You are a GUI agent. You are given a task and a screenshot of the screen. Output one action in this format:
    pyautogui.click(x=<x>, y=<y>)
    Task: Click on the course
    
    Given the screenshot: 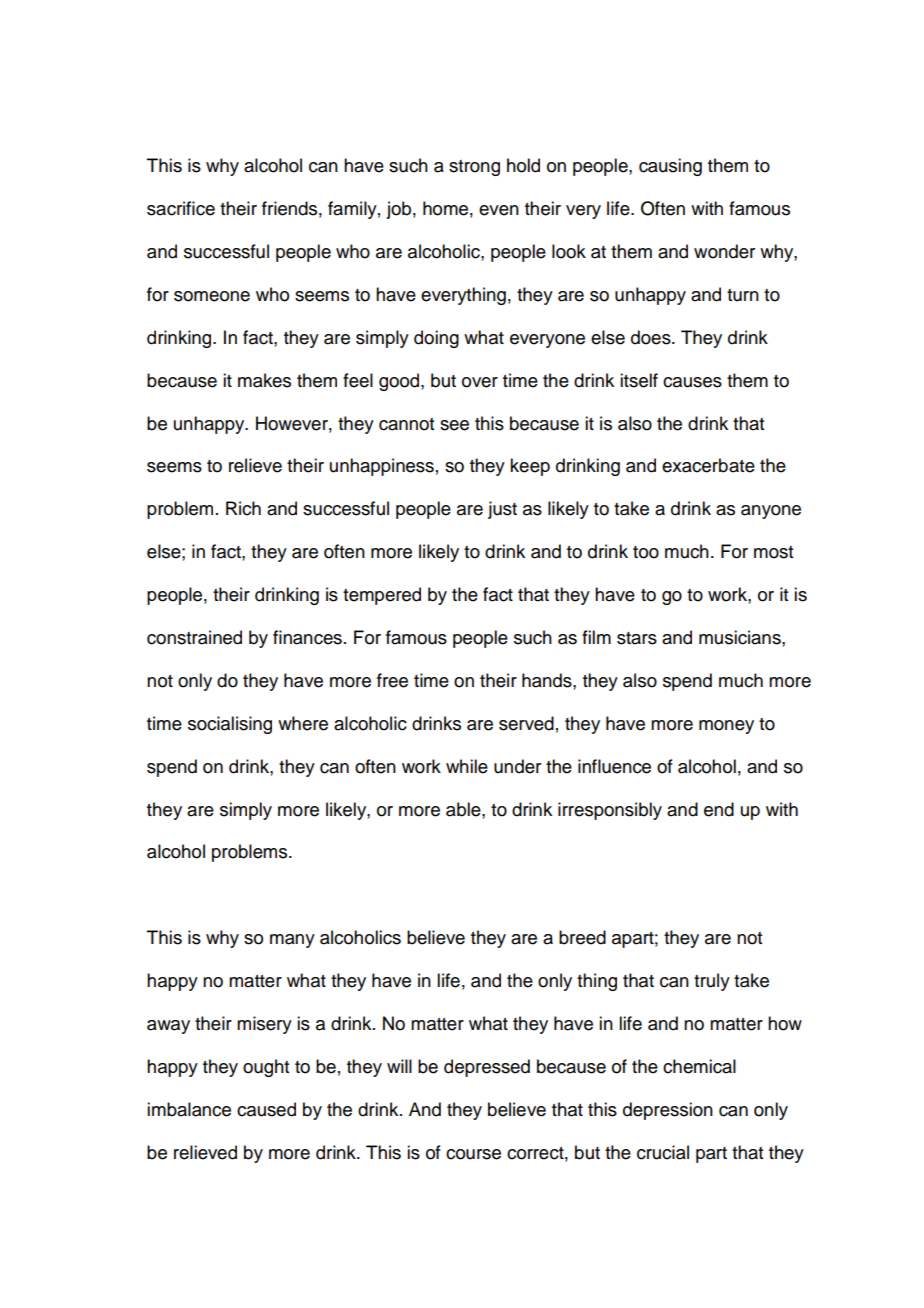 What is the action you would take?
    pyautogui.click(x=473, y=1154)
